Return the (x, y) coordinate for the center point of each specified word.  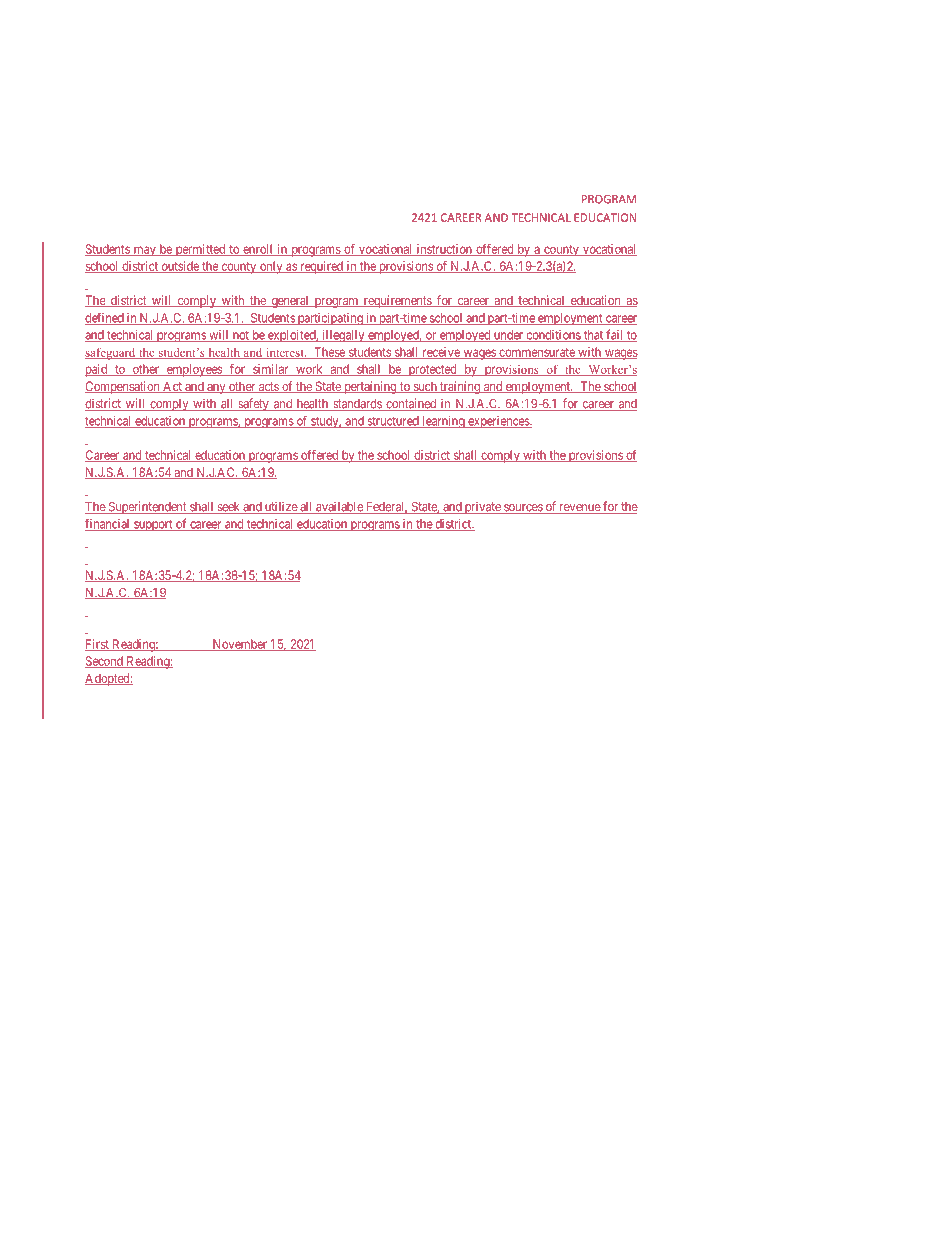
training (460, 387)
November (240, 645)
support (153, 525)
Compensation (123, 387)
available (339, 507)
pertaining (370, 387)
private (483, 508)
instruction (444, 250)
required (321, 267)
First (98, 645)
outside (180, 267)
